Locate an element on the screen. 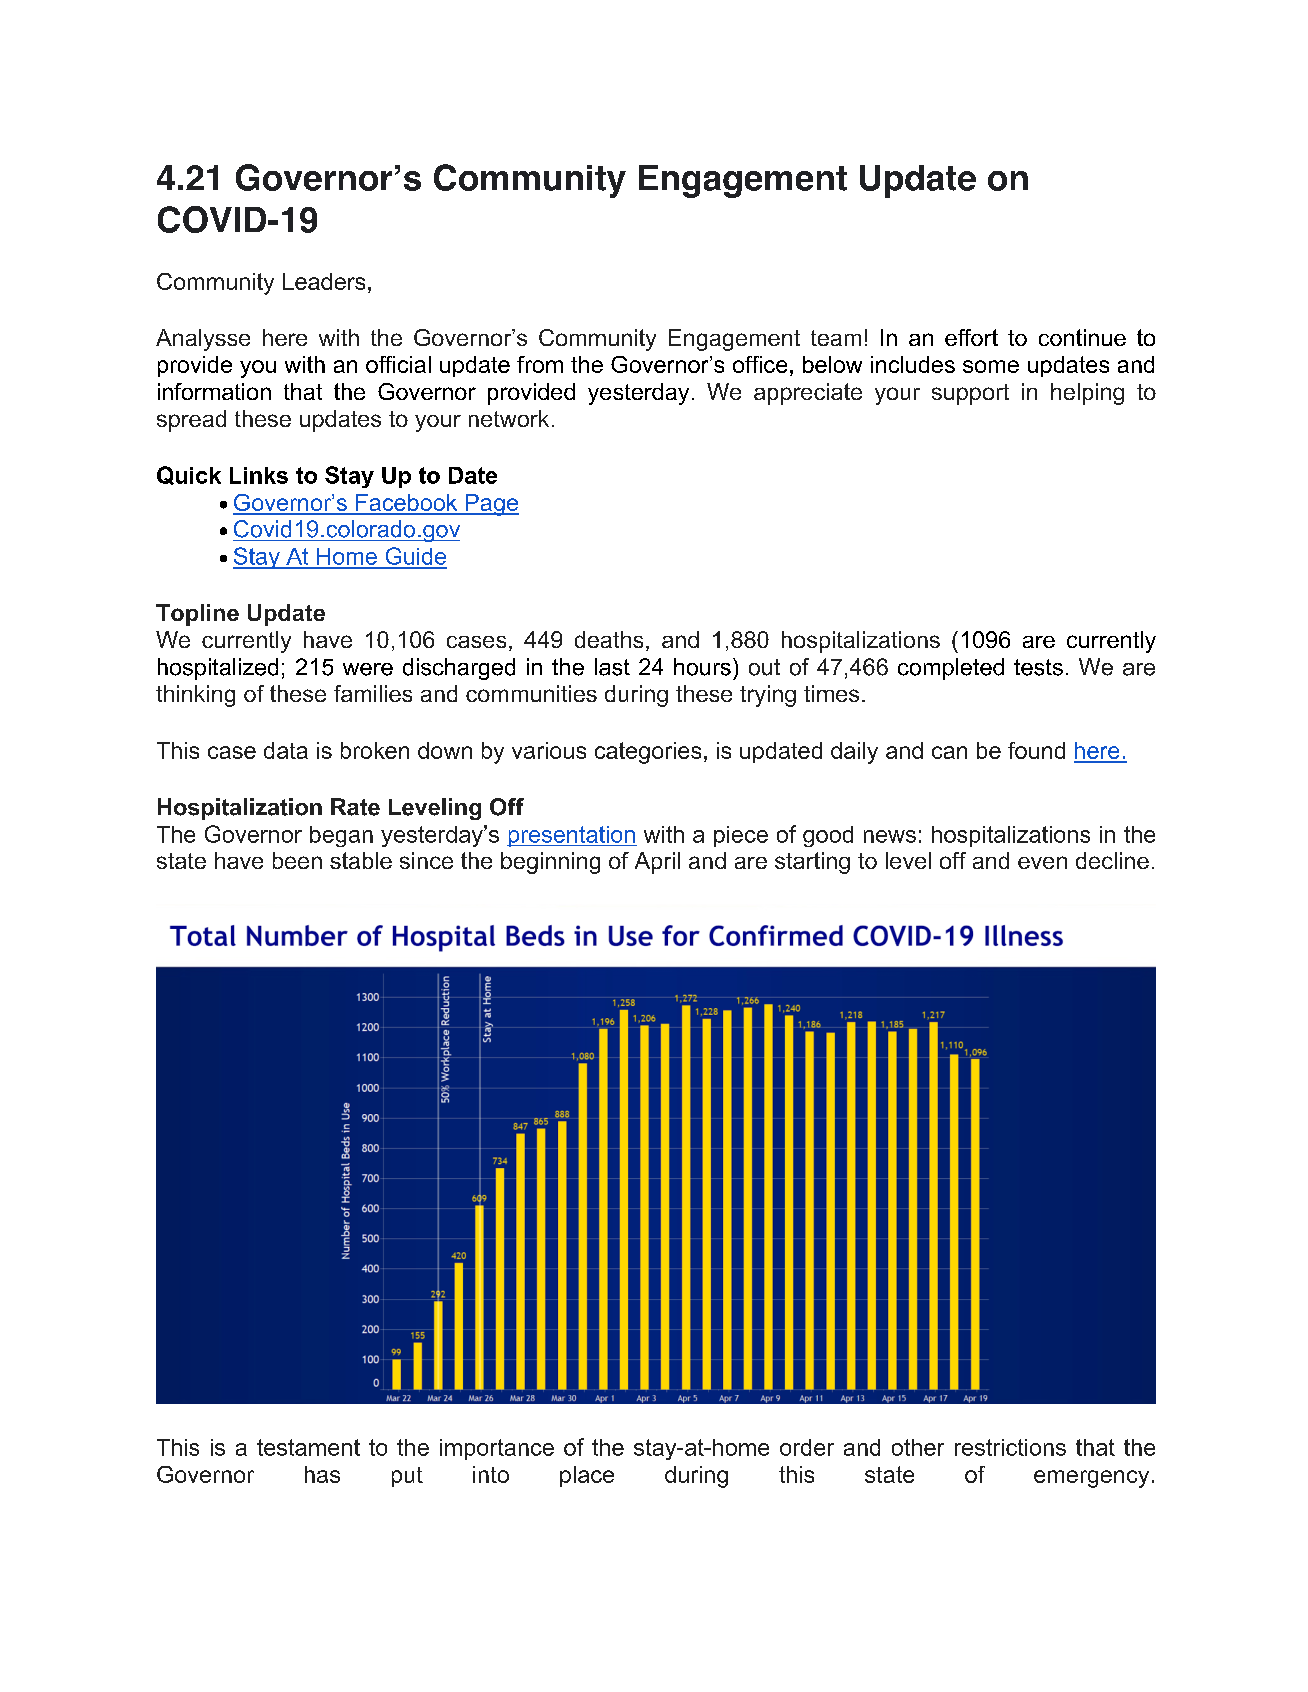 This screenshot has width=1308, height=1692. Topline is located at coordinates (197, 615).
